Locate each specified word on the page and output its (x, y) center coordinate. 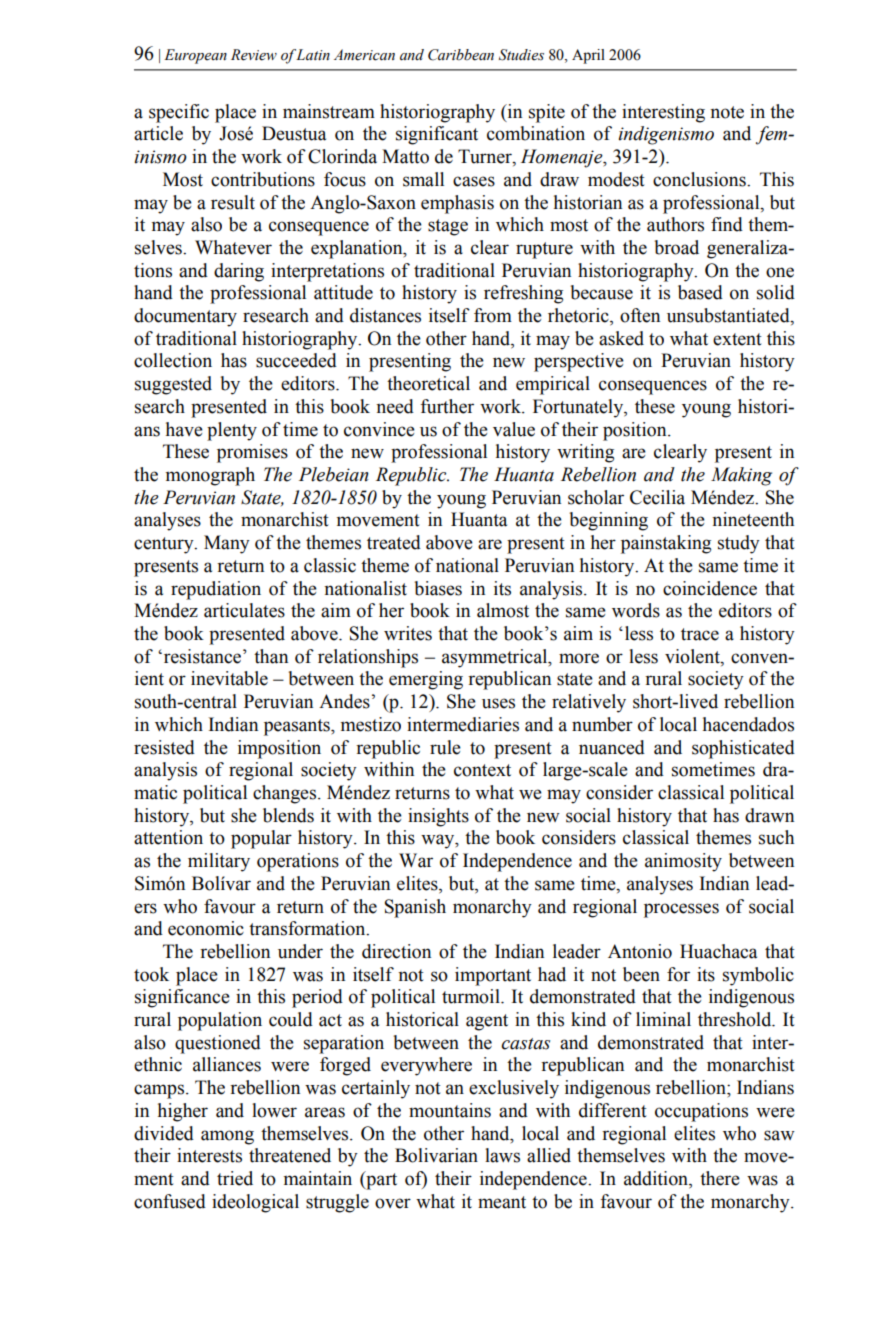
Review (254, 55)
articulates (244, 610)
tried (235, 1178)
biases (438, 588)
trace (700, 634)
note (727, 112)
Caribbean (461, 55)
